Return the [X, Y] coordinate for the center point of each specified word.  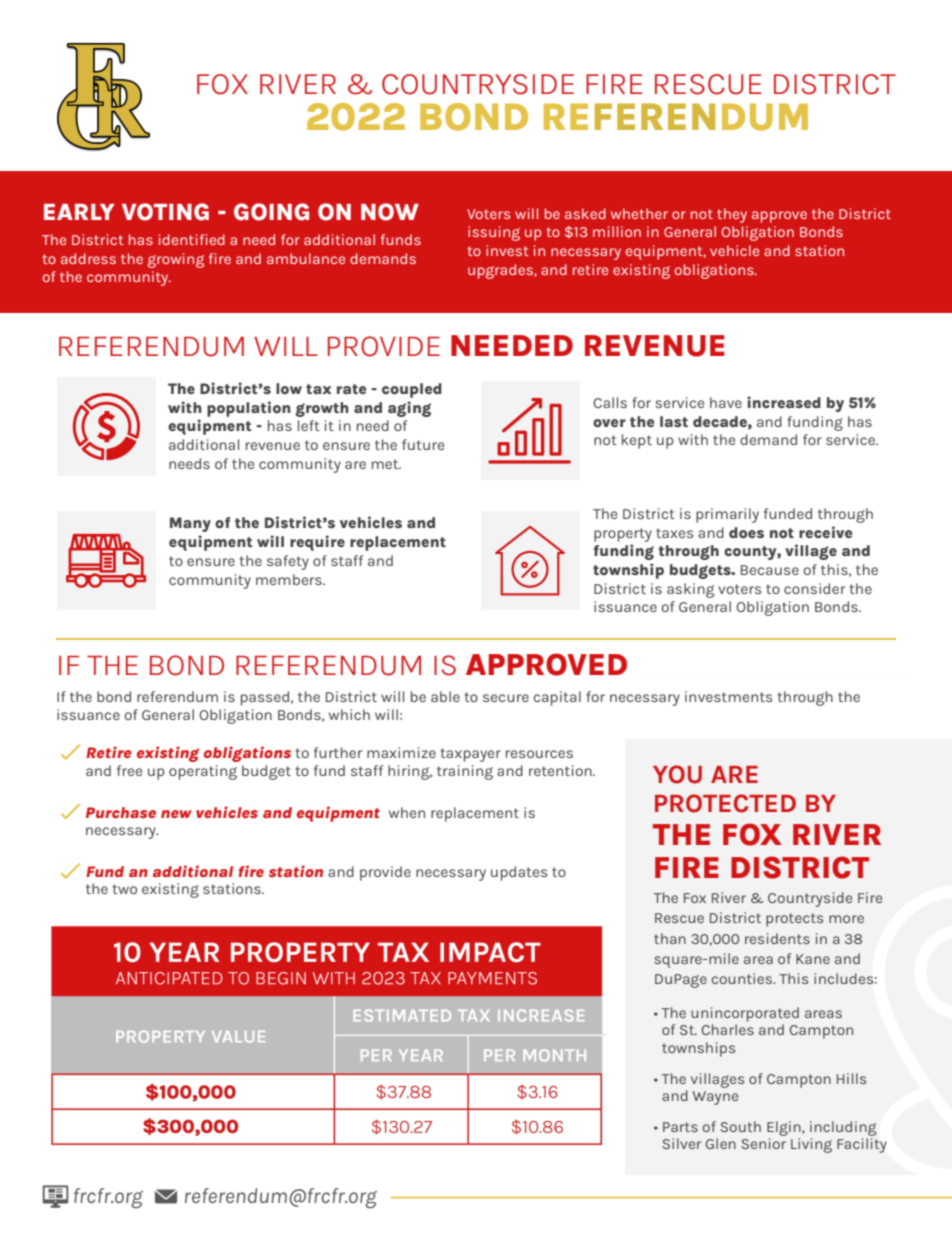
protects [794, 920]
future [423, 444]
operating [203, 772]
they [732, 215]
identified [192, 239]
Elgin [785, 1128]
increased [784, 402]
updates [519, 873]
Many [190, 524]
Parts [680, 1127]
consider [814, 588]
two [125, 889]
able [445, 696]
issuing [494, 233]
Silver [682, 1143]
